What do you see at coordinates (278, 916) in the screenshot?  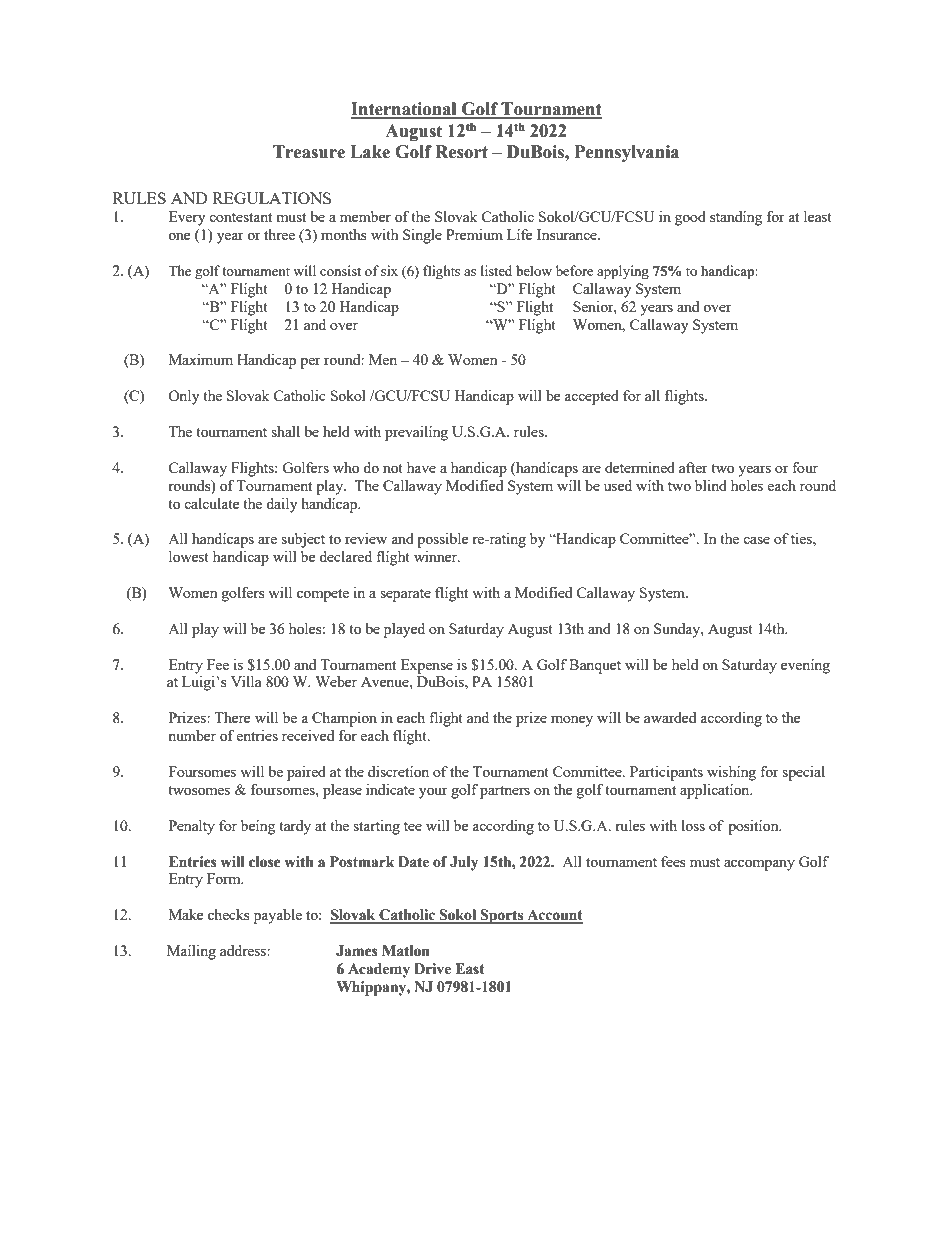 I see `payable` at bounding box center [278, 916].
